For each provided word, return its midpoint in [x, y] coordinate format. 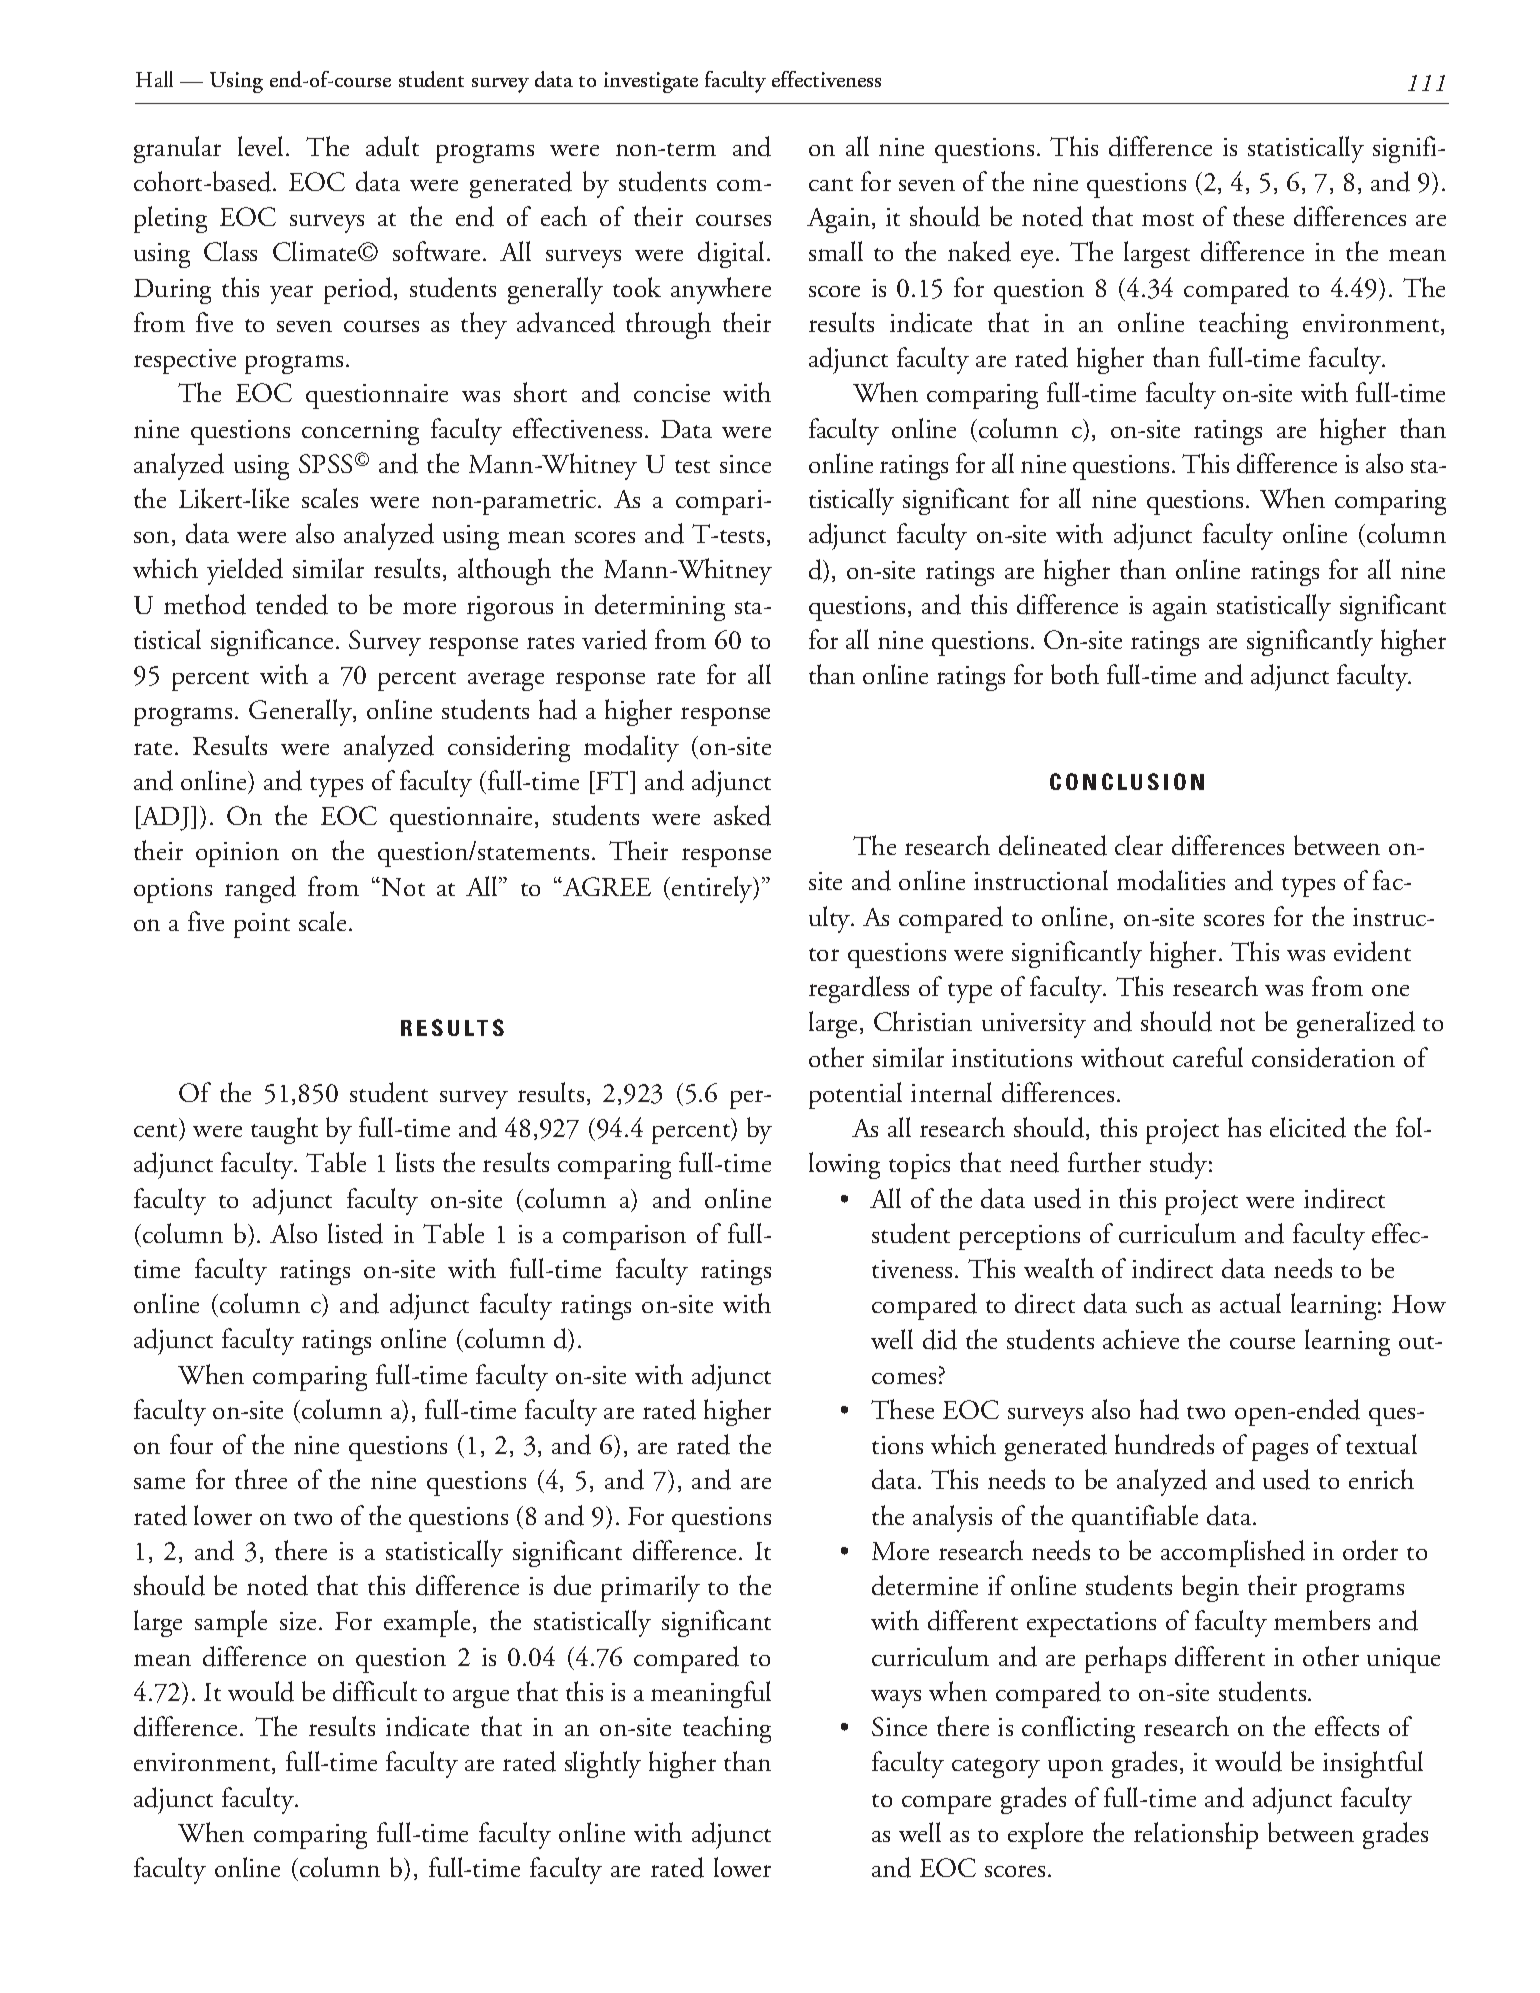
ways [896, 1699]
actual [1250, 1303]
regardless [859, 989]
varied [614, 639]
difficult [375, 1691]
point [262, 925]
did [940, 1339]
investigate [651, 82]
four [191, 1444]
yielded [245, 571]
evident [1372, 951]
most [1168, 219]
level [262, 146]
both [1075, 674]
